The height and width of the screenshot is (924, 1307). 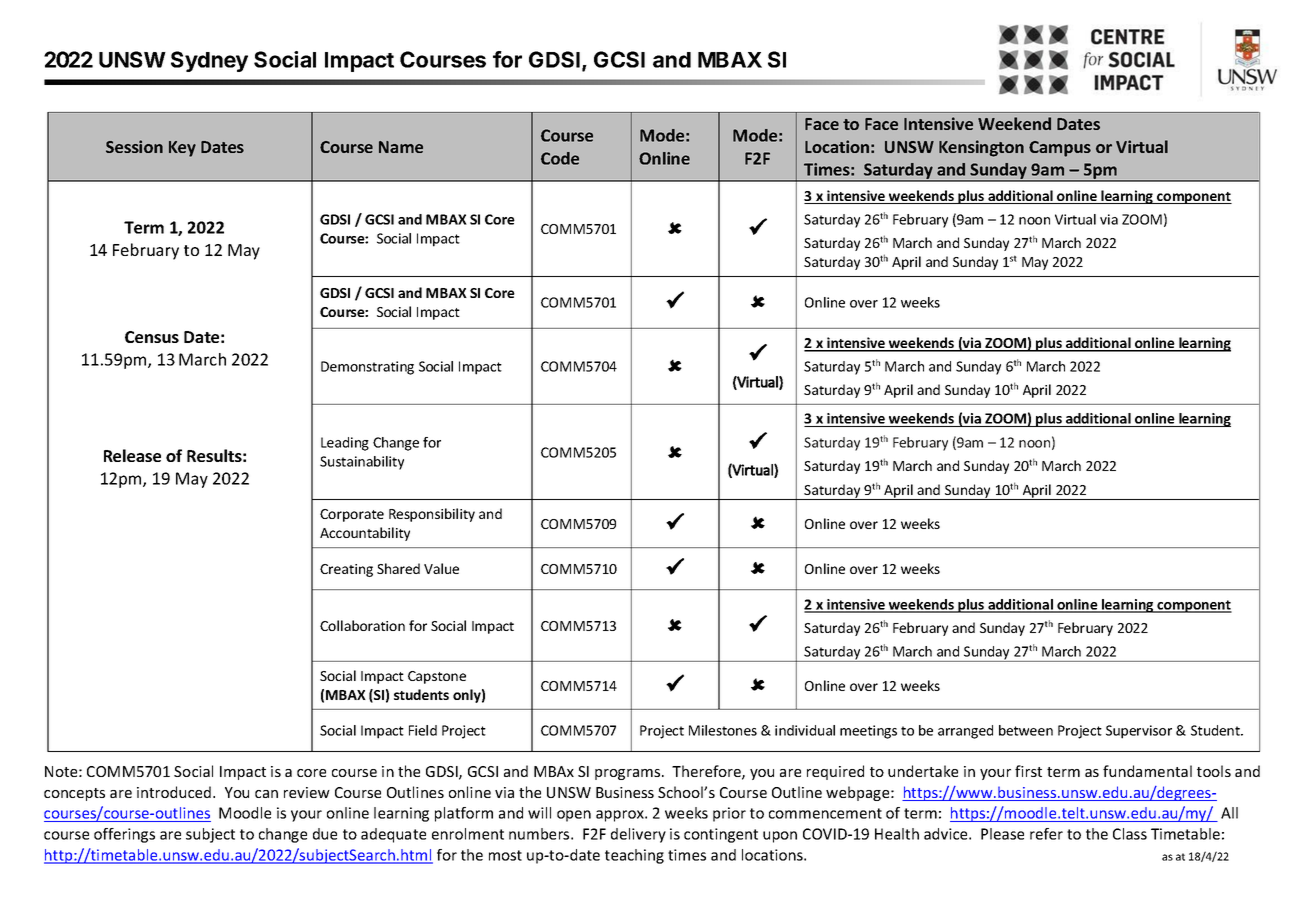 I want to click on Release, so click(x=132, y=455).
